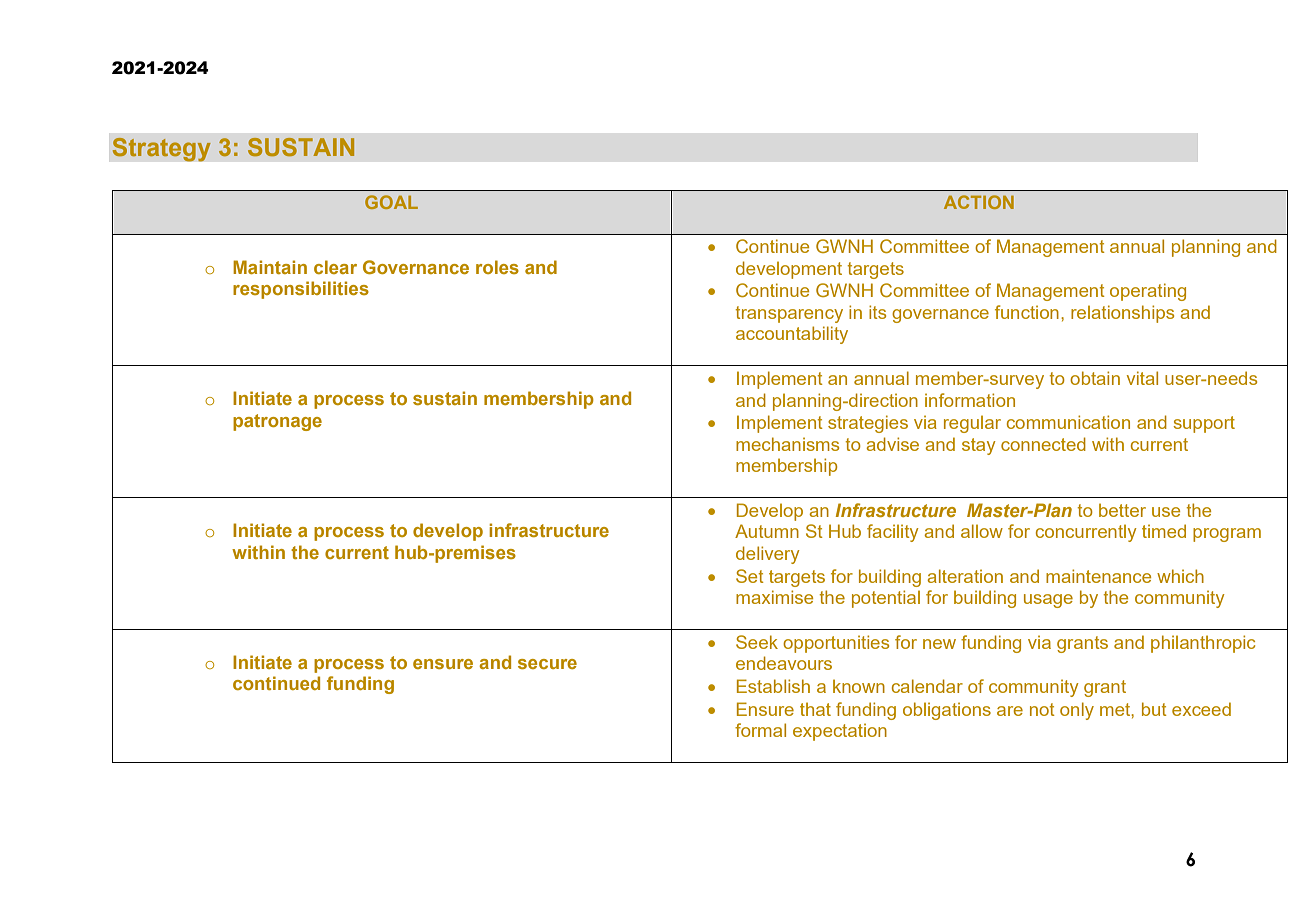  Describe the element at coordinates (1043, 444) in the document. I see `connected` at that location.
